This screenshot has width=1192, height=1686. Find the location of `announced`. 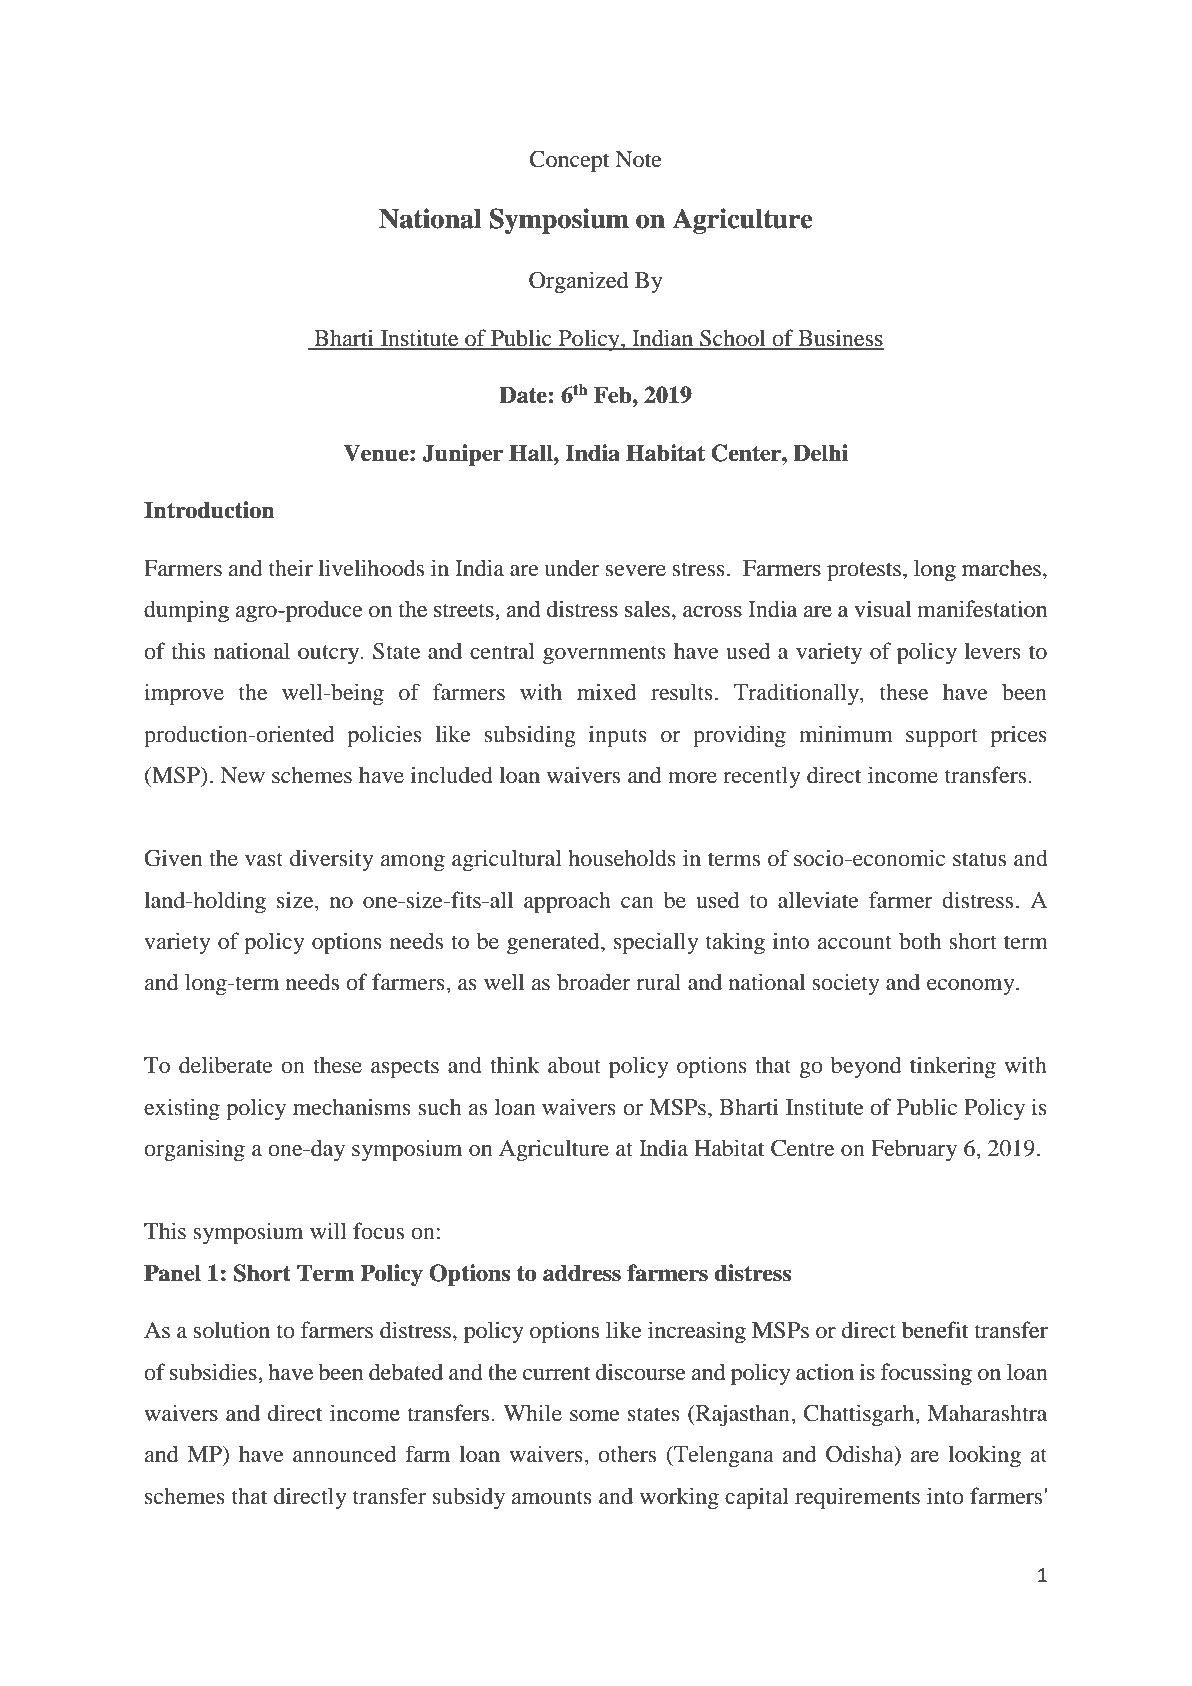

announced is located at coordinates (344, 1454).
